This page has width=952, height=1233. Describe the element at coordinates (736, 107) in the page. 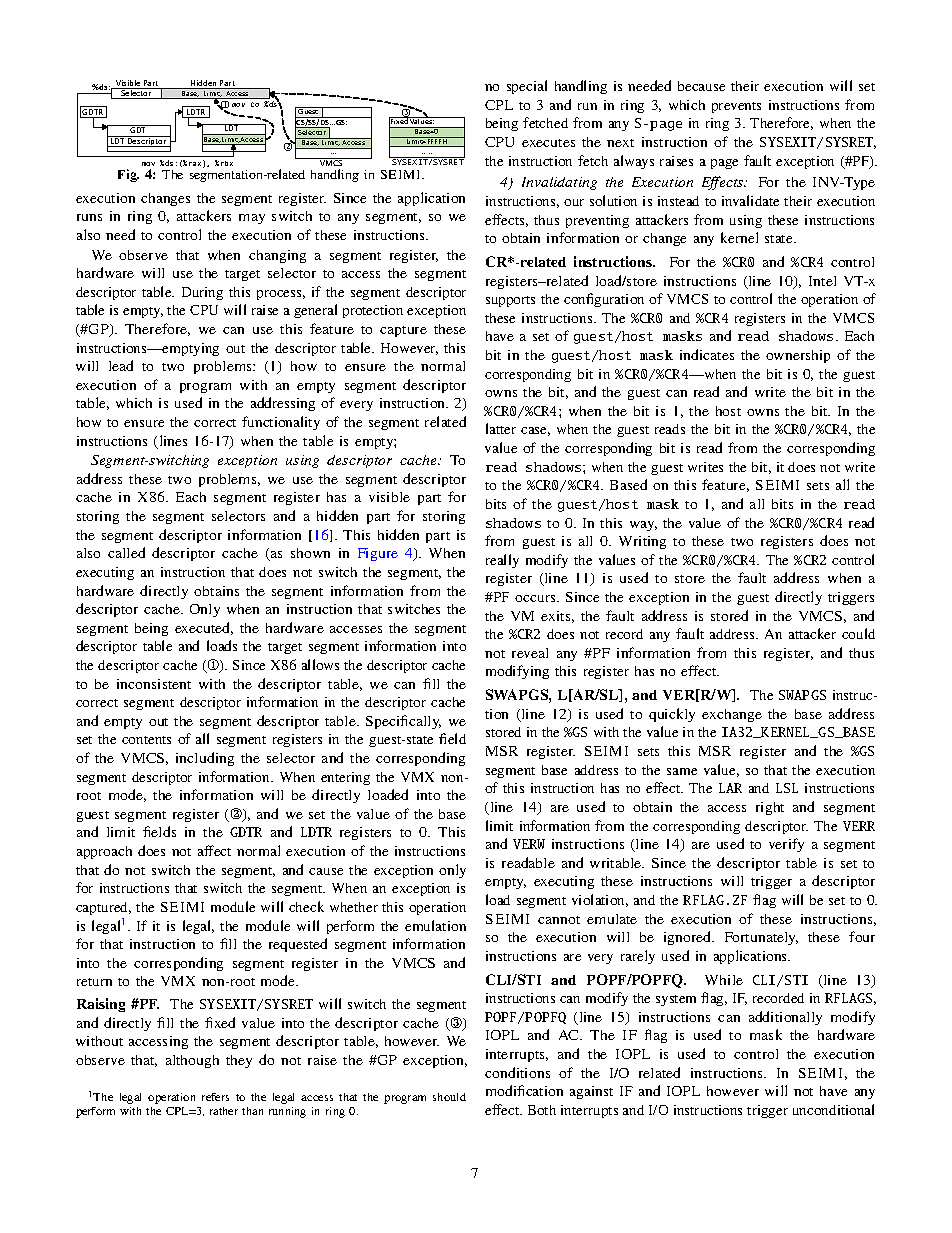

I see `prevents` at that location.
